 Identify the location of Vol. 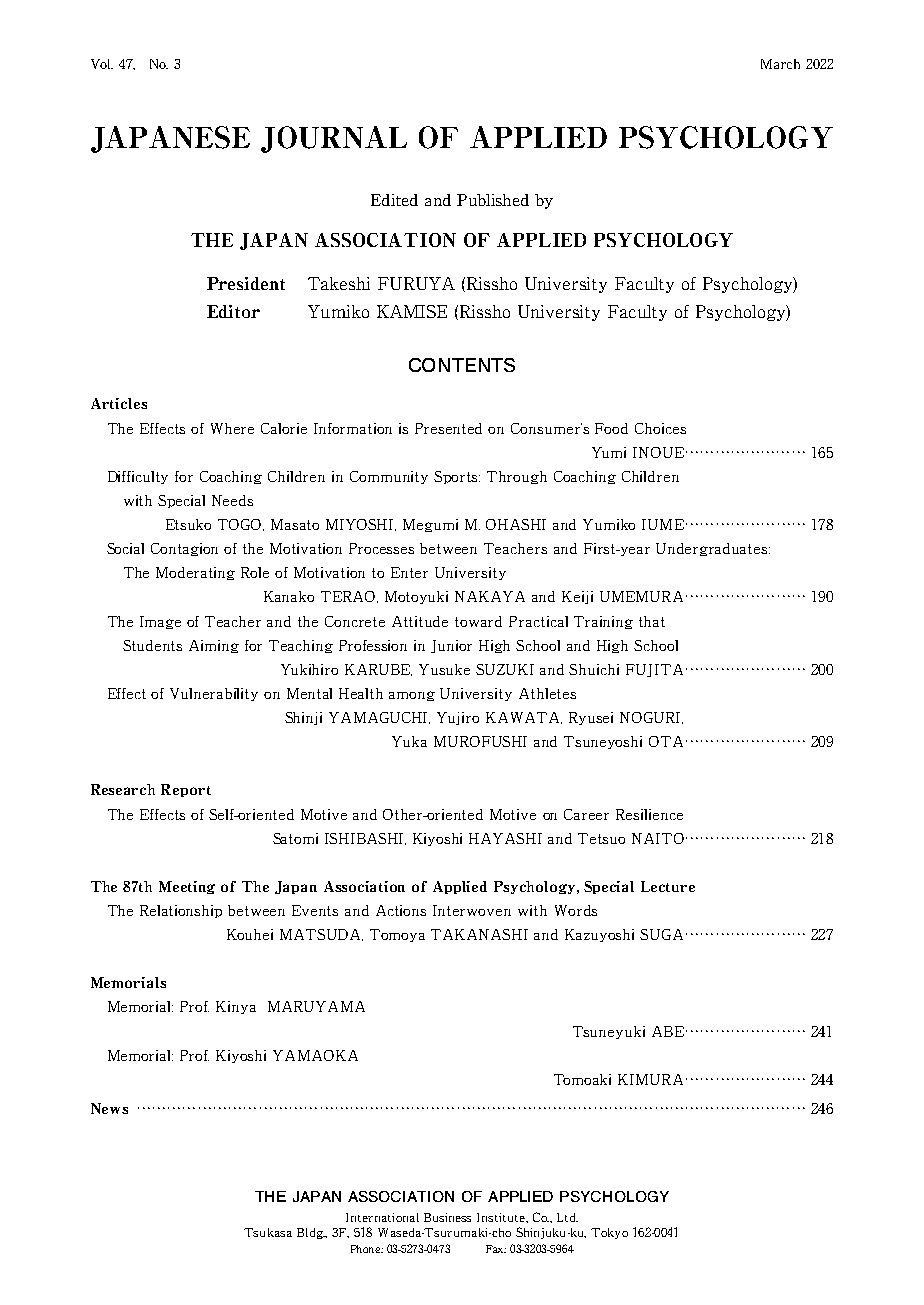
(102, 64).
